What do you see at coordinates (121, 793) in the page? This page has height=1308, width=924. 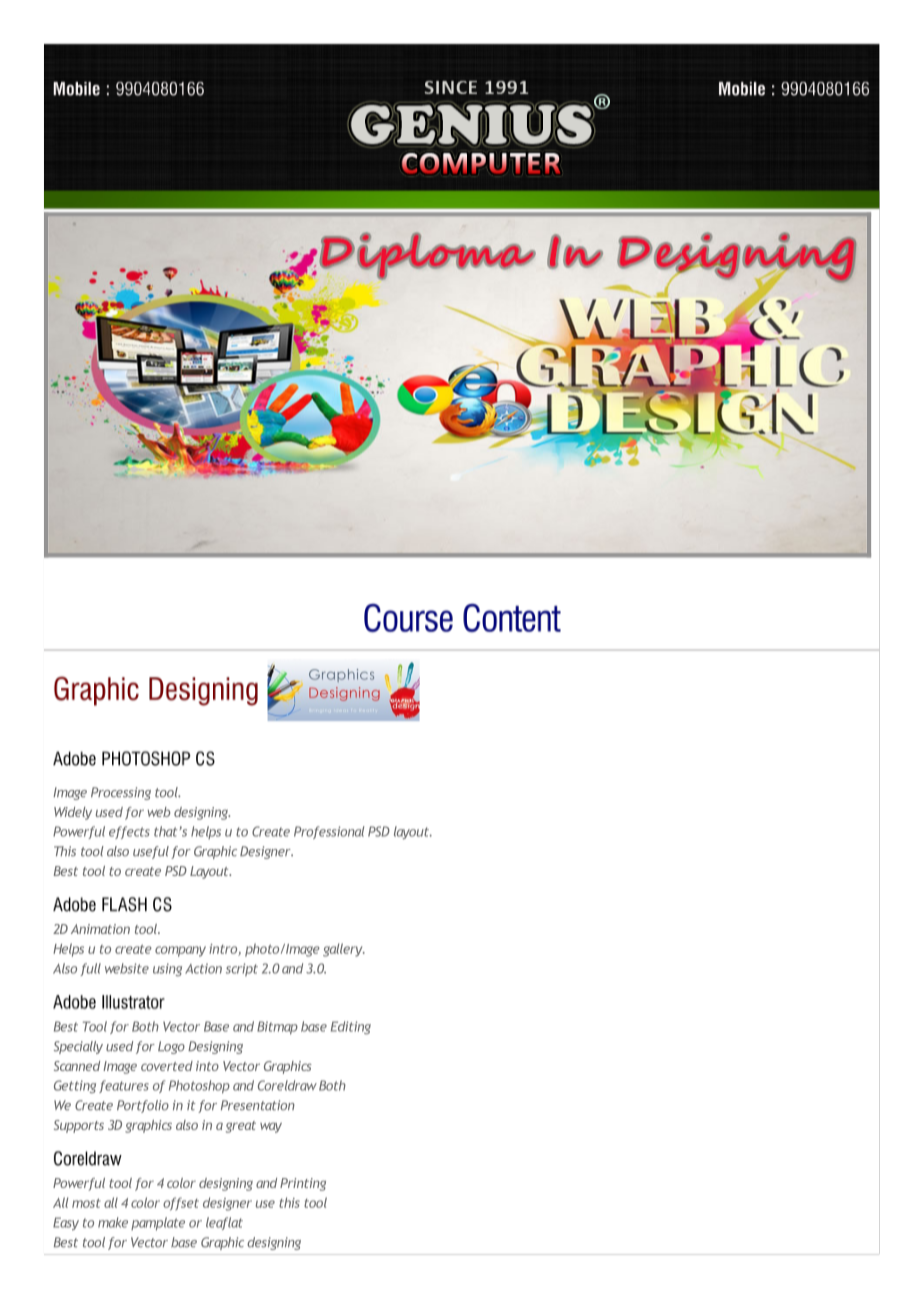 I see `Processing` at bounding box center [121, 793].
